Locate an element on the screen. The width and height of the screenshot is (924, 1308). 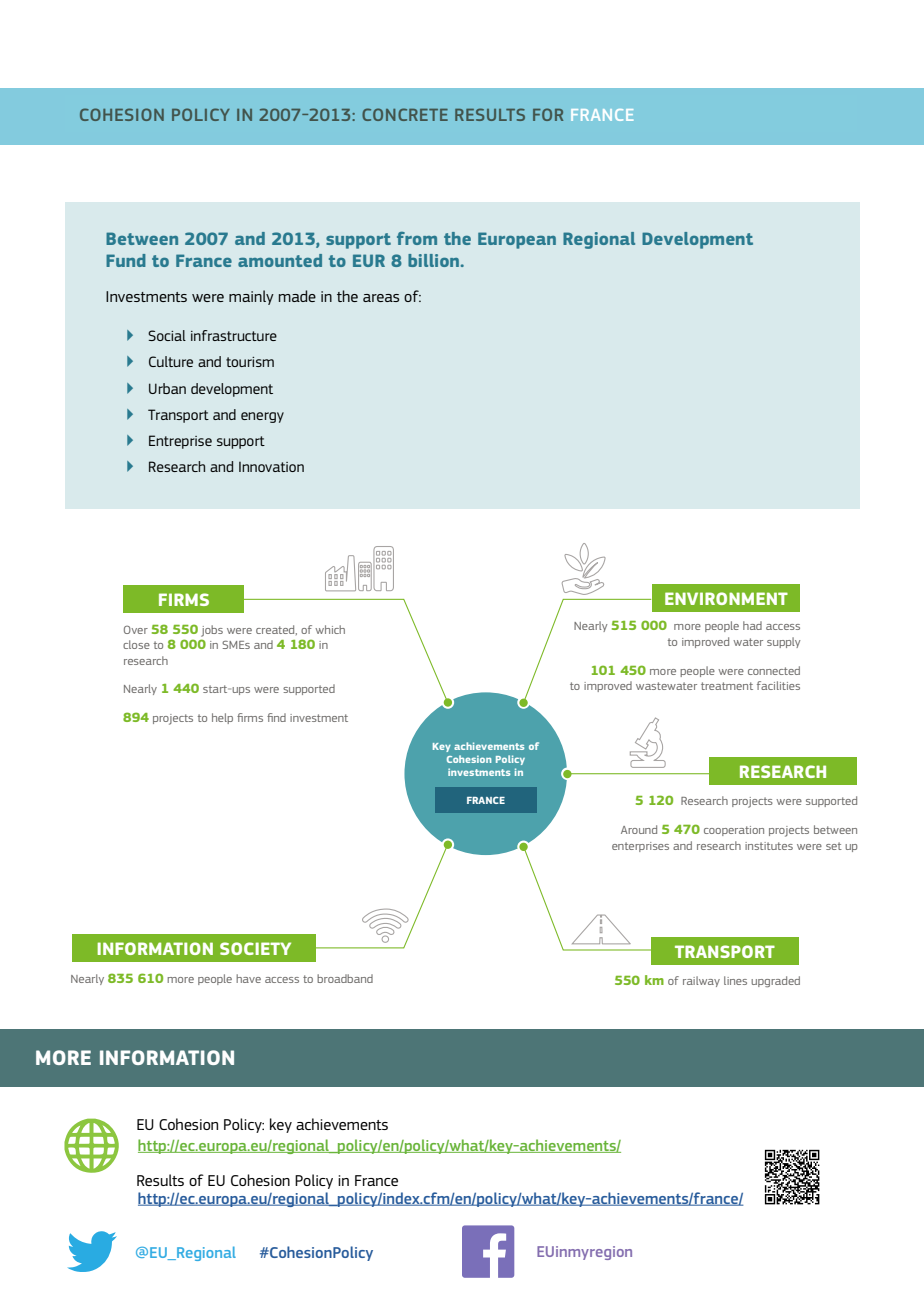
mainly is located at coordinates (251, 297).
